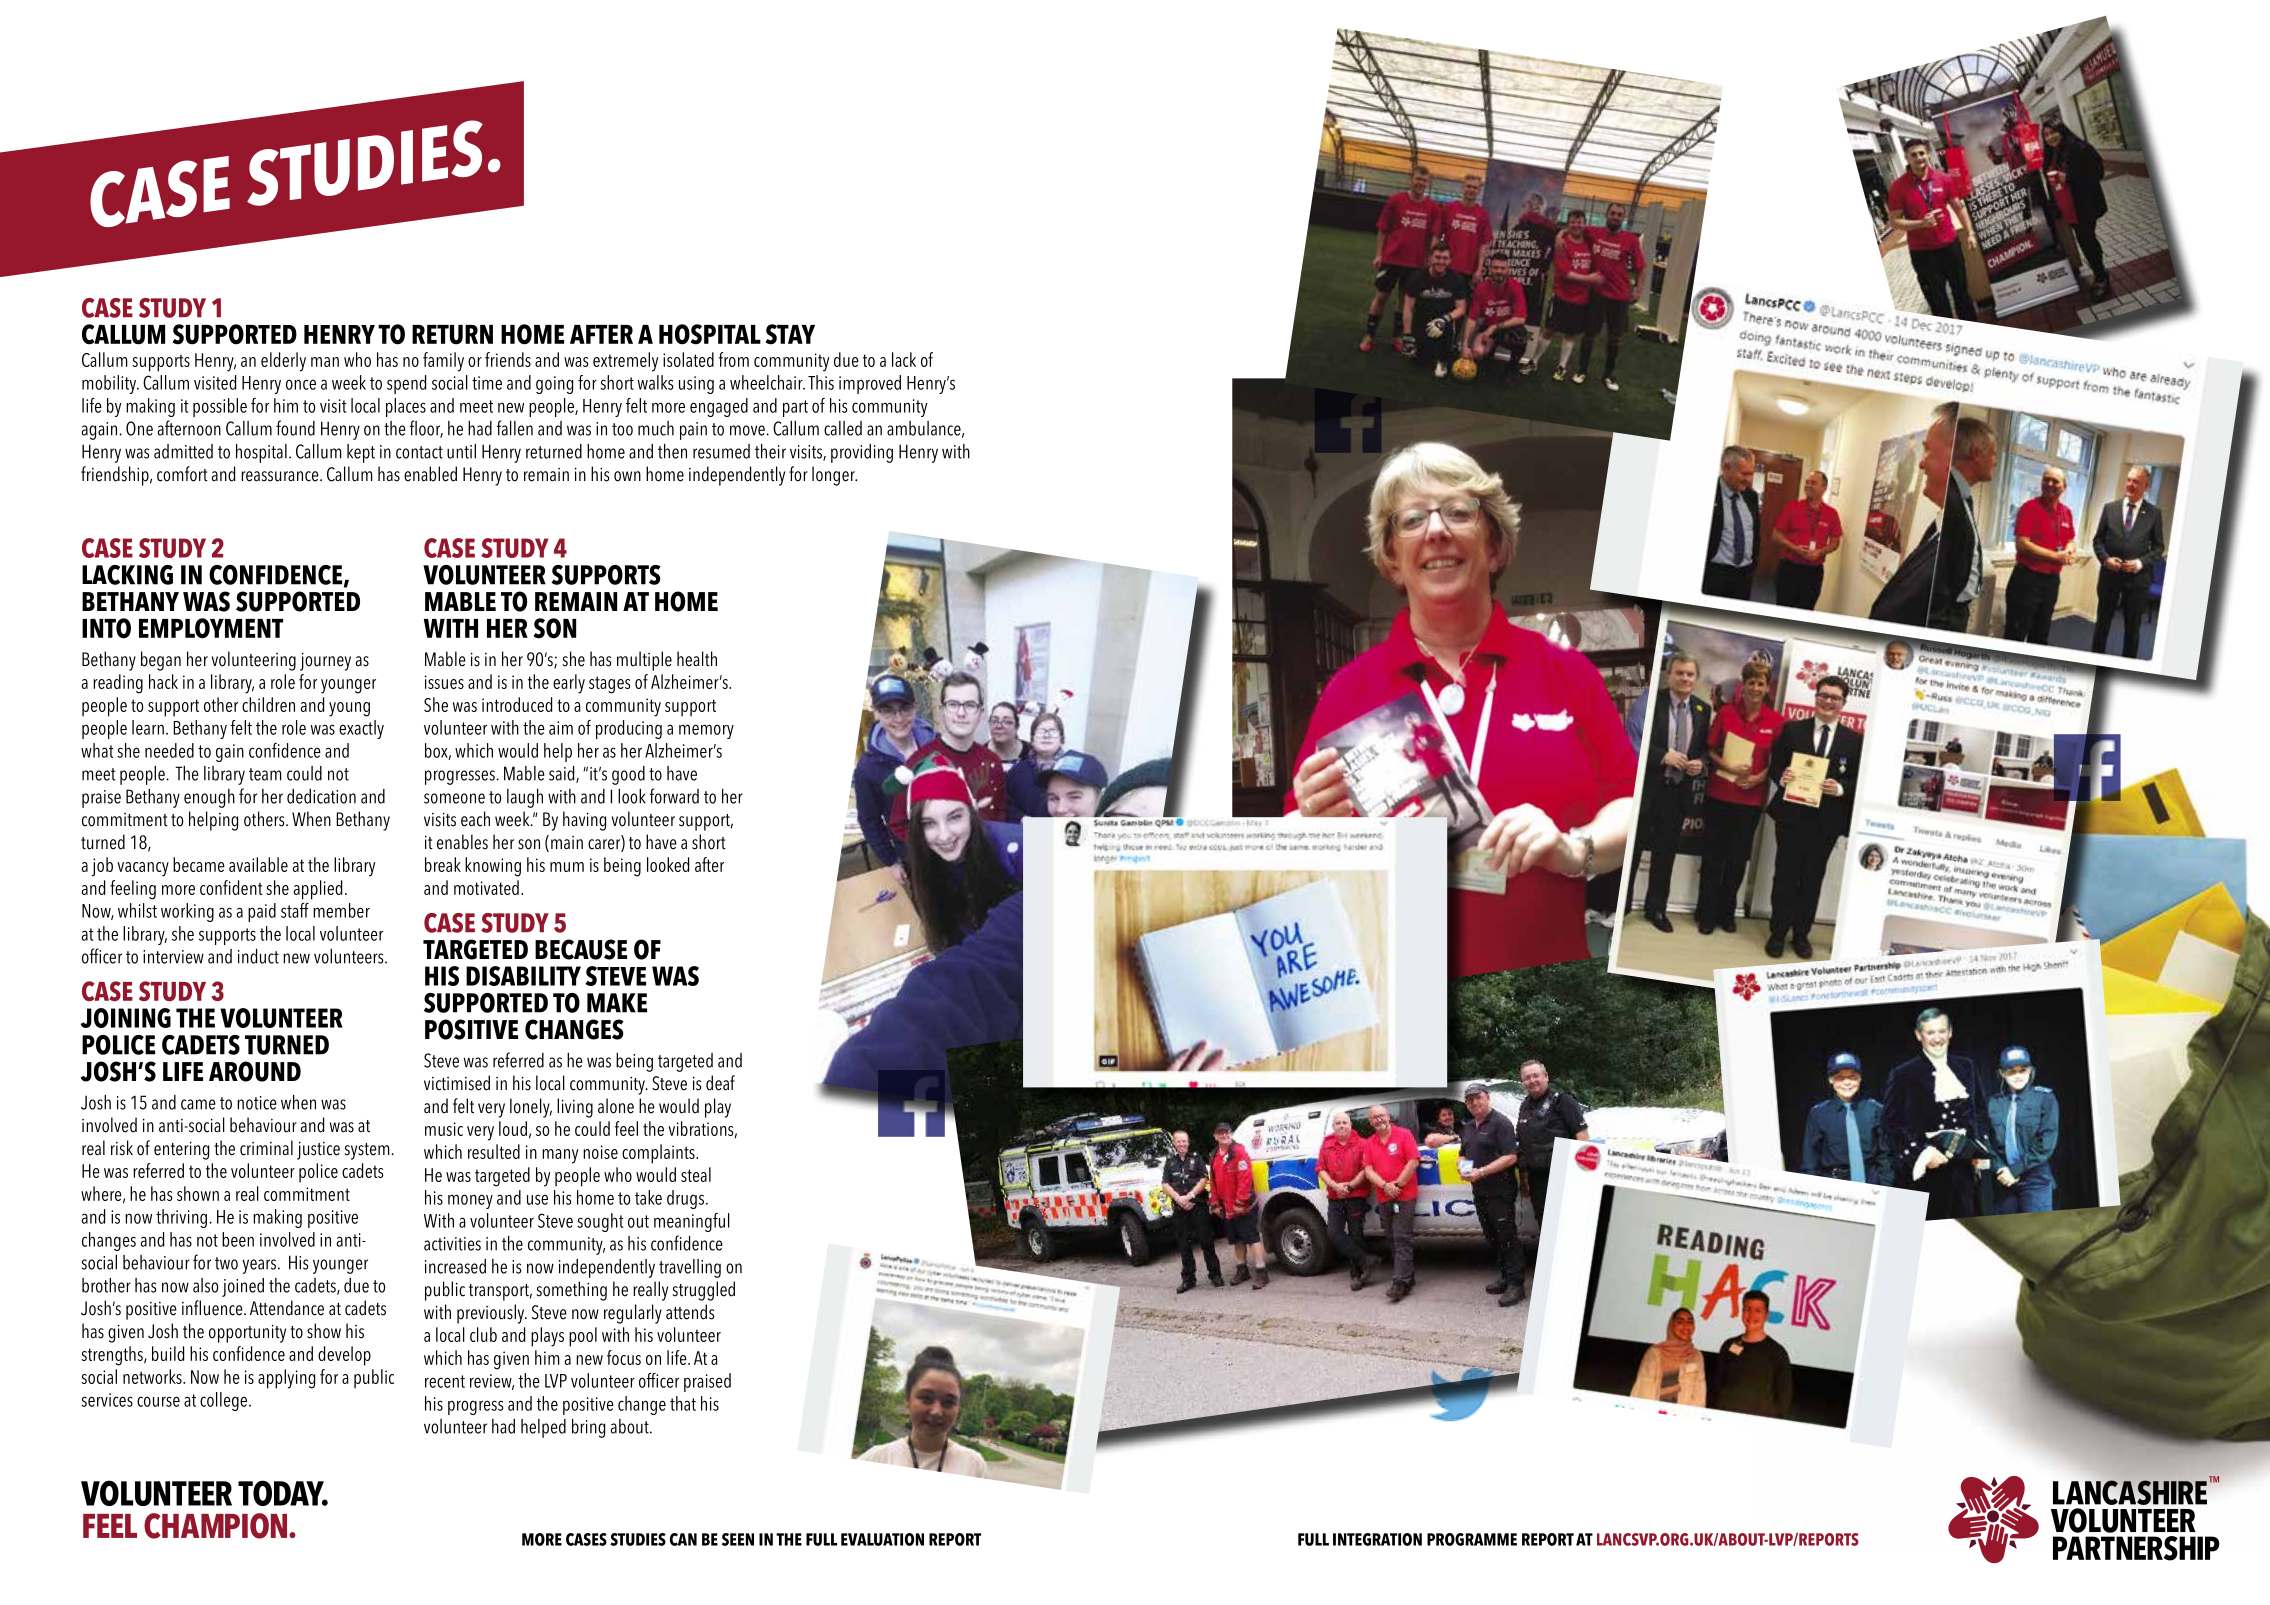 Image resolution: width=2270 pixels, height=1605 pixels. Describe the element at coordinates (738, 1539) in the document. I see `SEEN` at that location.
